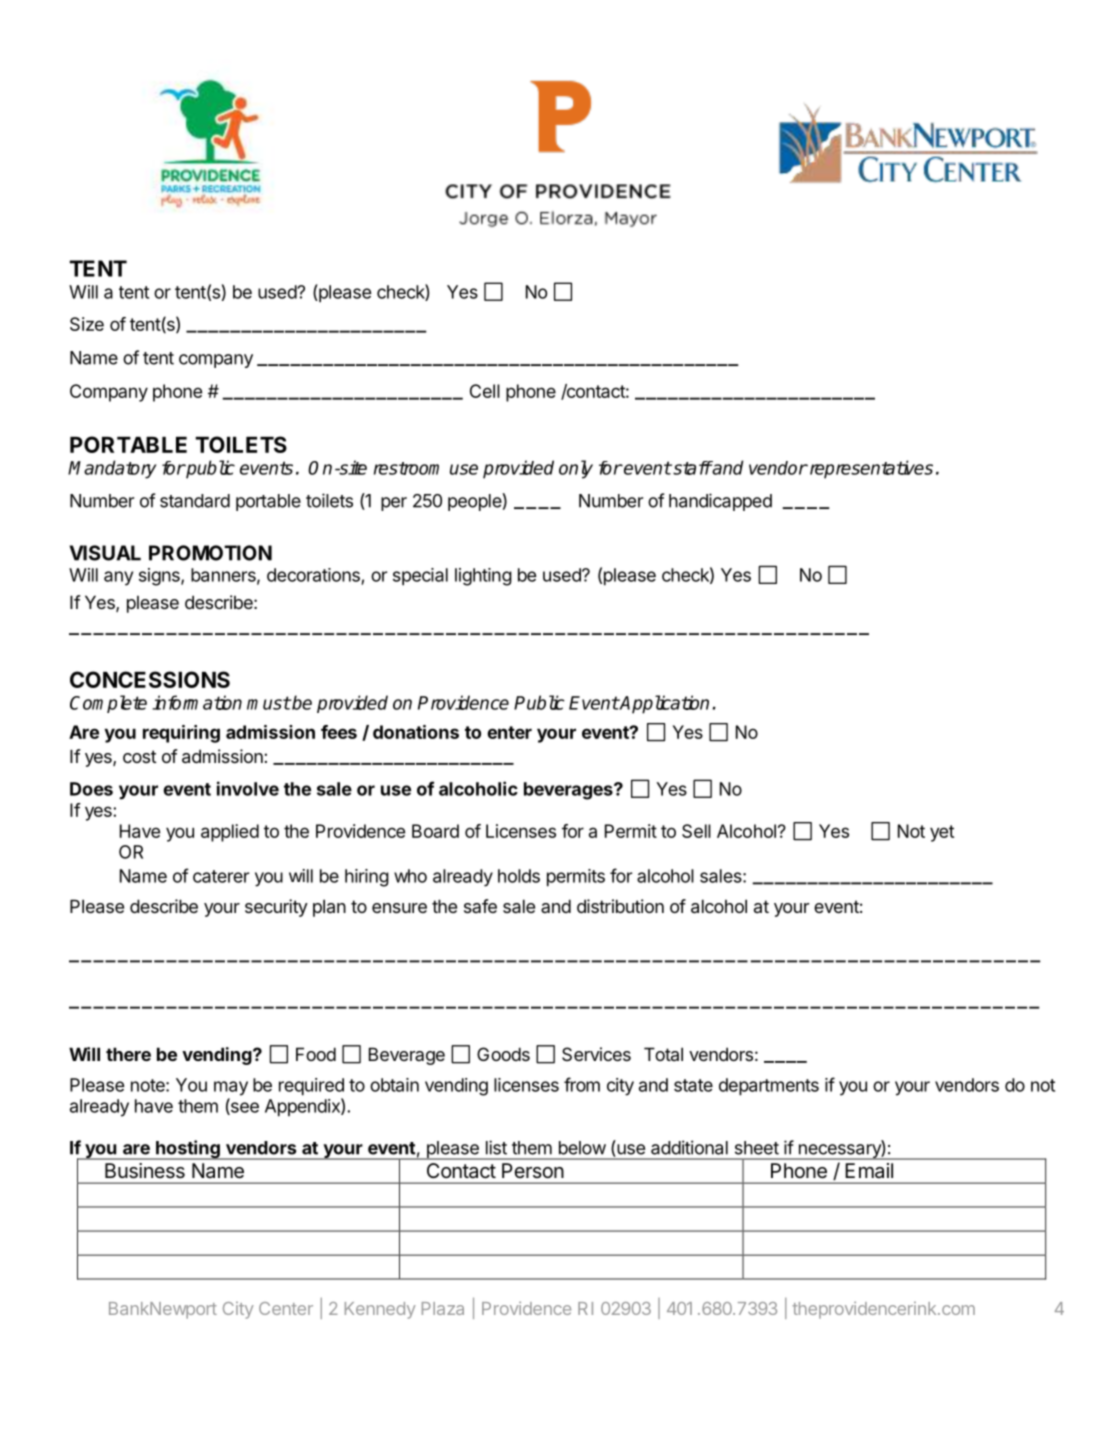  Describe the element at coordinates (485, 391) in the screenshot. I see `Cell` at that location.
